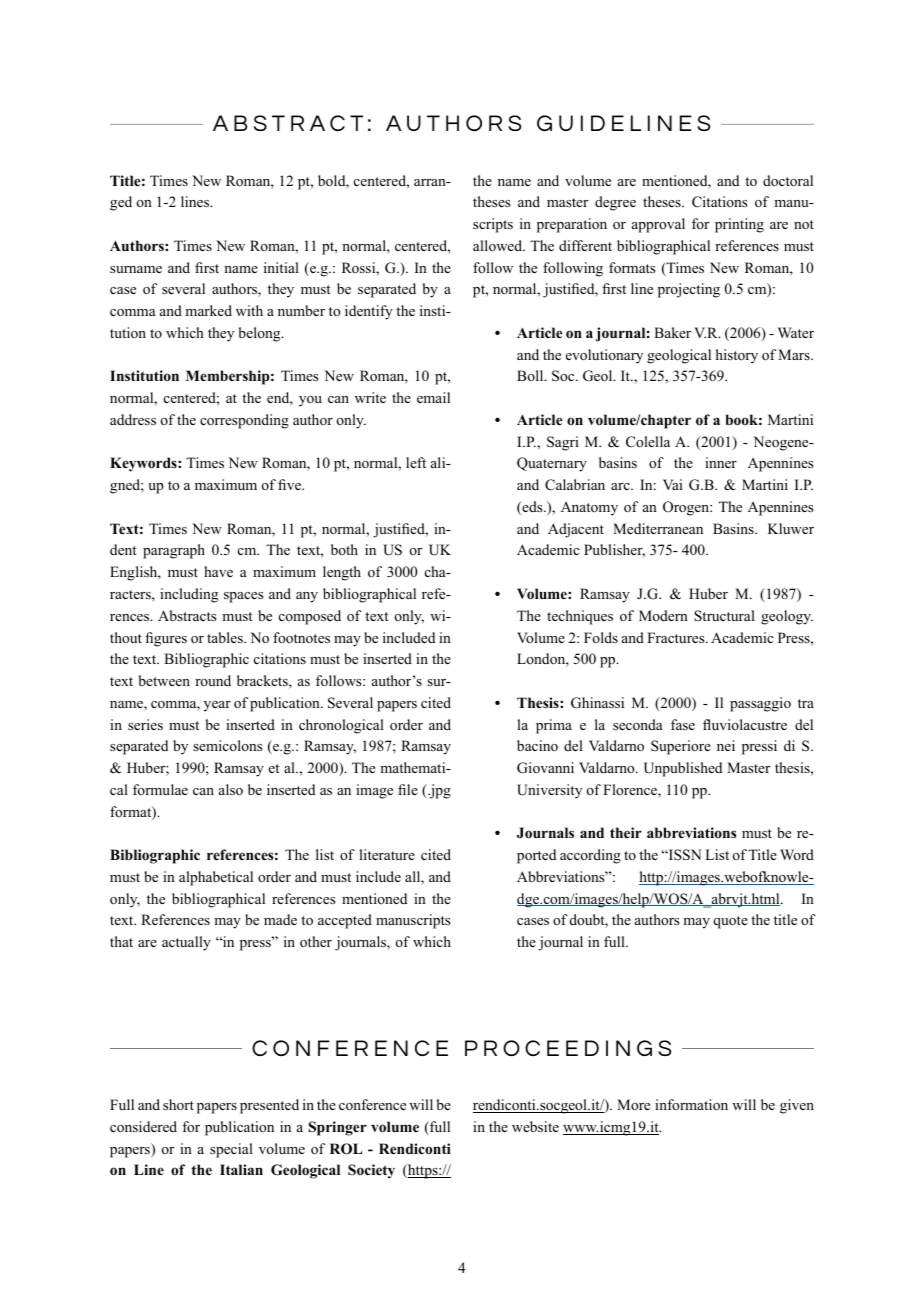  I want to click on literature, so click(387, 854).
